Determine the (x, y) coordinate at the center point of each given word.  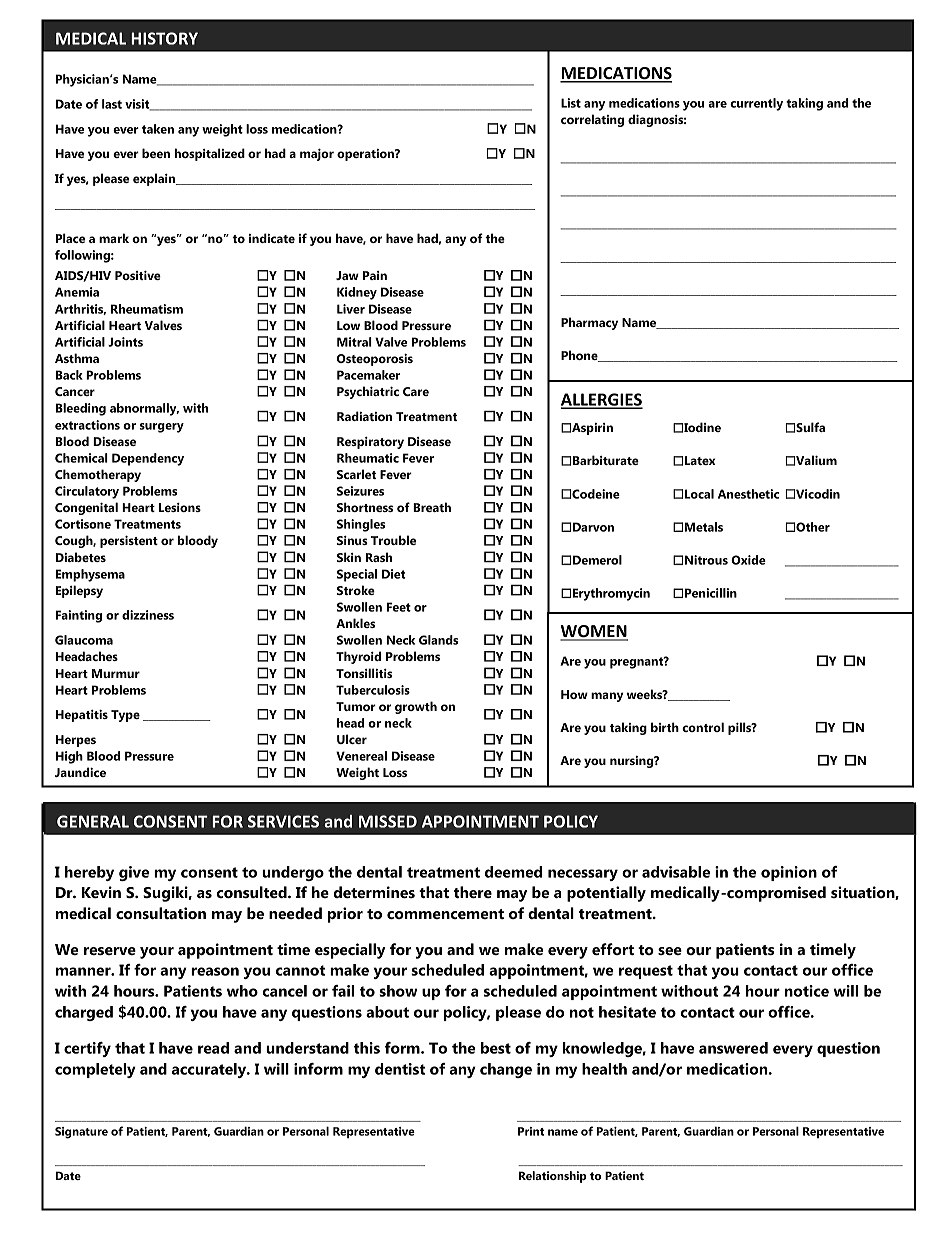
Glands (438, 640)
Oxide (748, 560)
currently (756, 104)
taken (158, 129)
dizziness (148, 615)
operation (366, 155)
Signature (81, 1133)
